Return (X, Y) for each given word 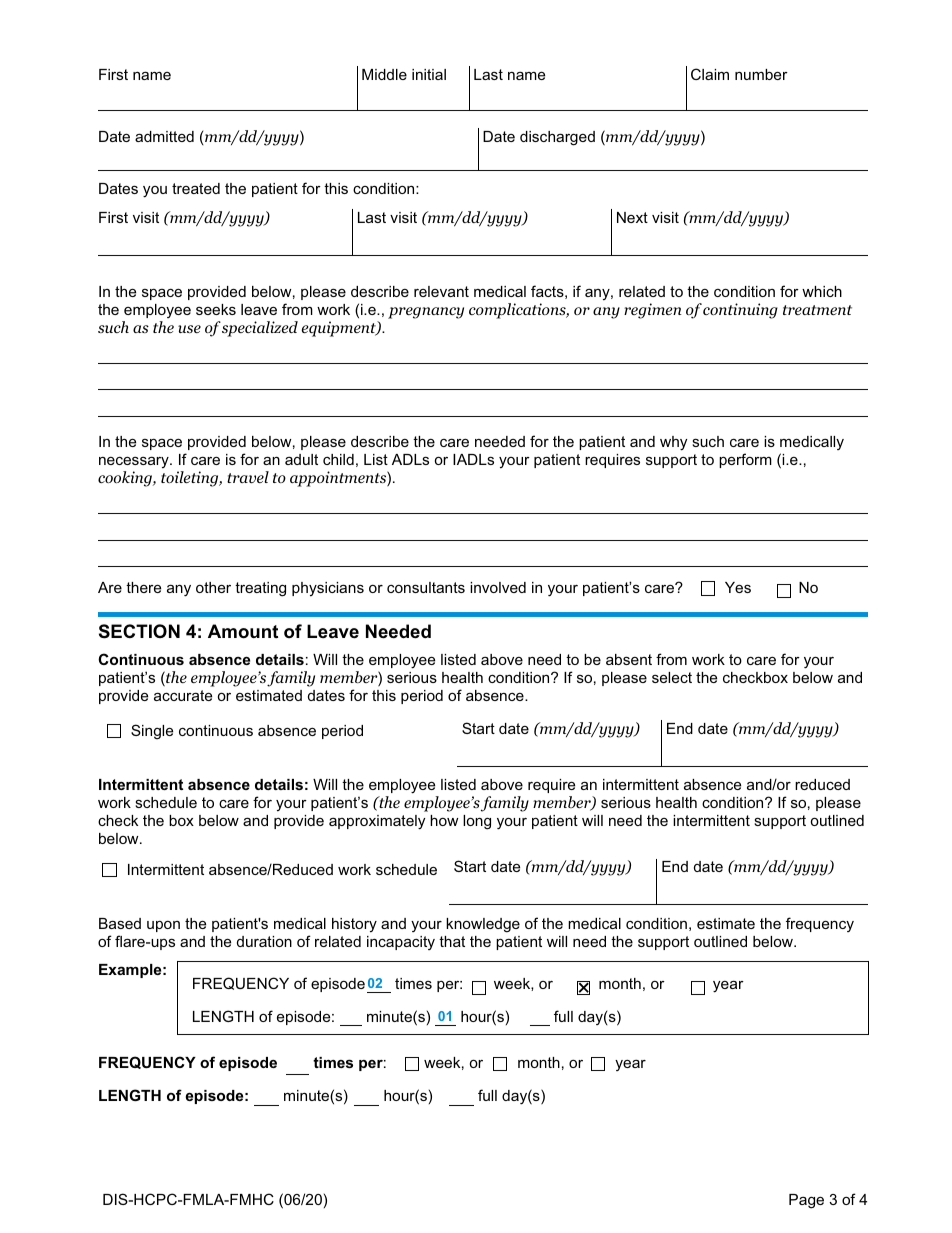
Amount (243, 631)
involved (498, 587)
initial (429, 74)
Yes (738, 587)
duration (264, 941)
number (761, 74)
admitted (164, 136)
